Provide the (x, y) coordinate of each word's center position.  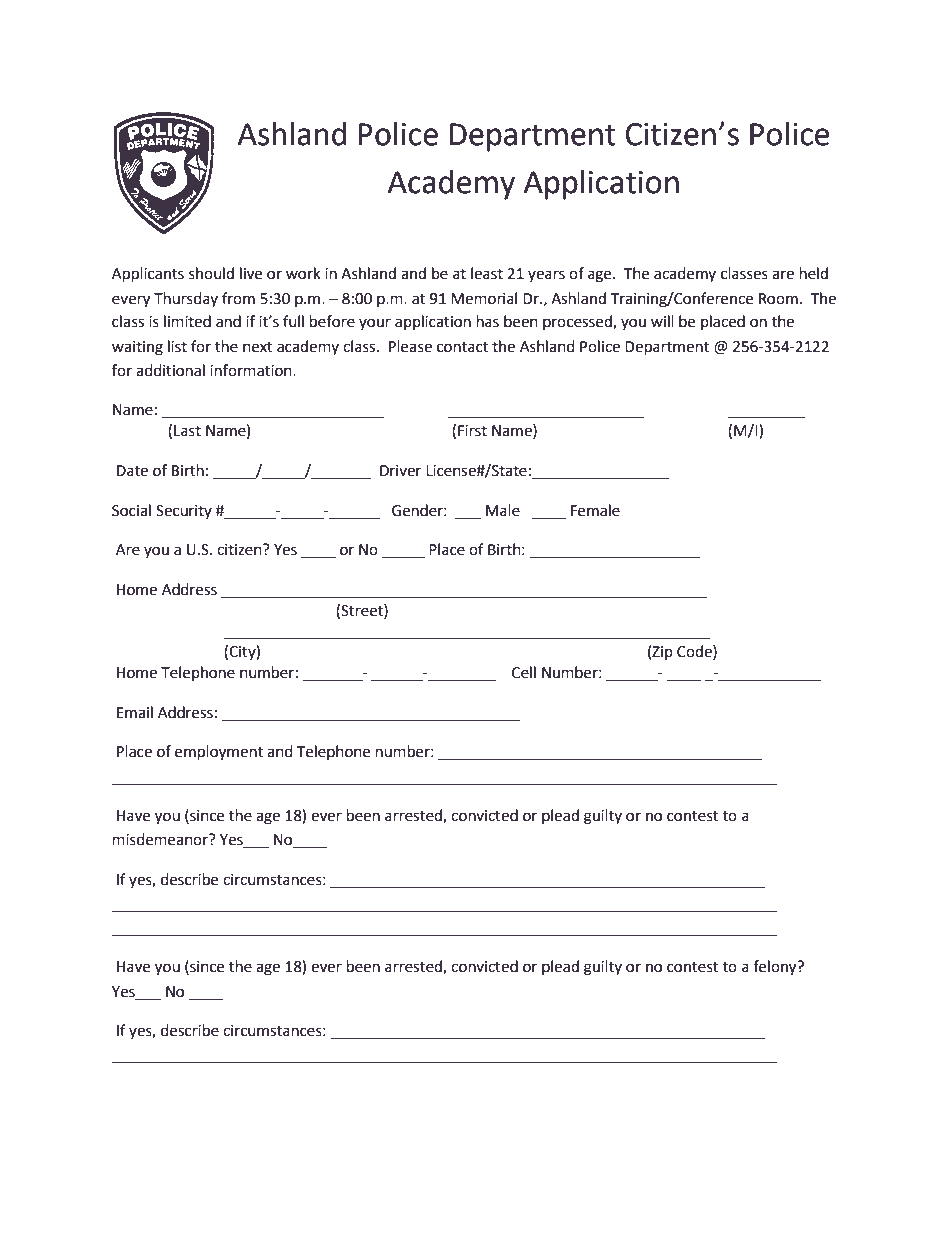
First (472, 431)
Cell (524, 672)
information (252, 370)
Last (187, 431)
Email (135, 712)
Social (131, 510)
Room (778, 299)
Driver (400, 471)
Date (132, 471)
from (238, 298)
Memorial (484, 298)
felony (776, 968)
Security (184, 512)
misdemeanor (161, 839)
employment (219, 753)
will (662, 321)
